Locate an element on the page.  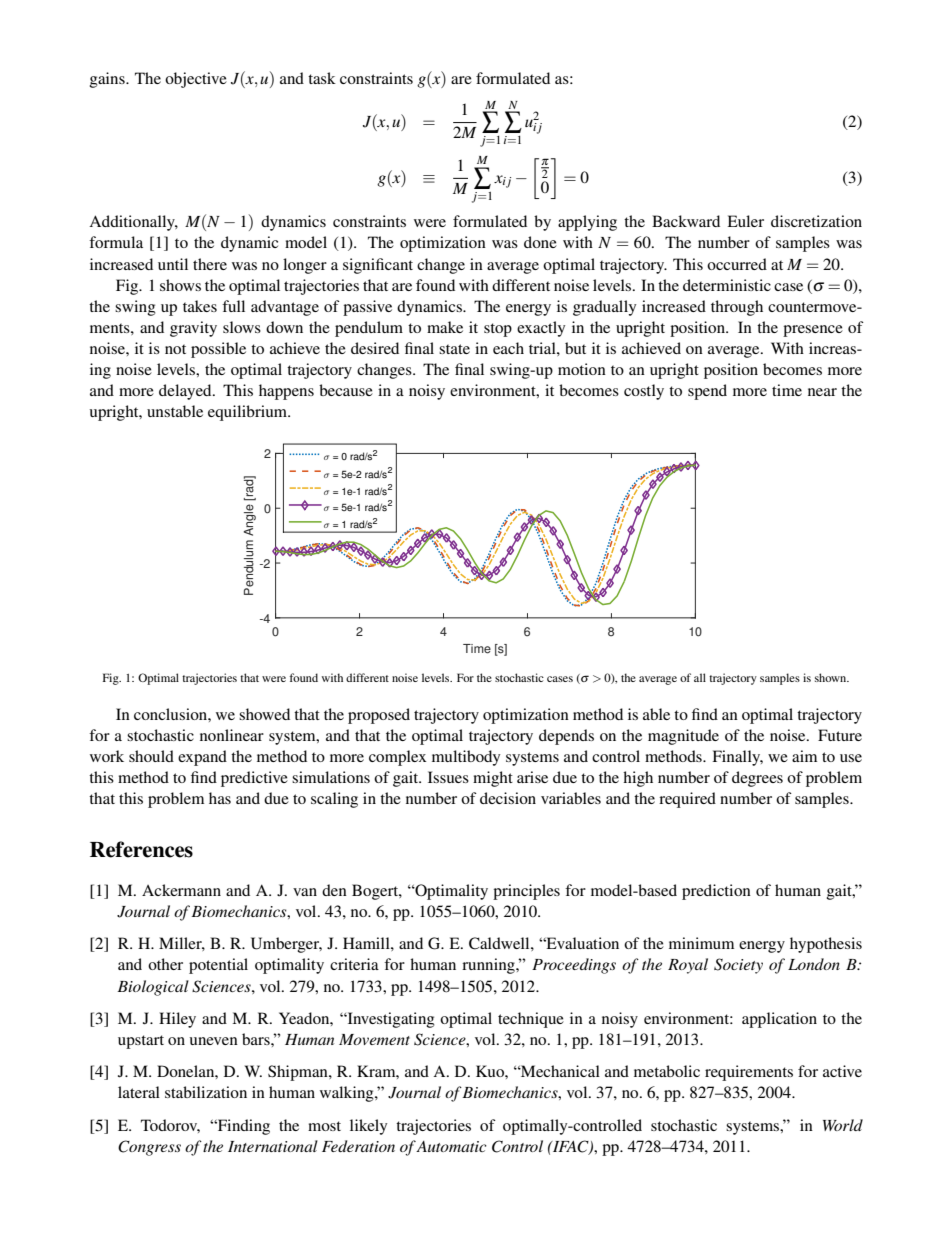
Issues is located at coordinates (448, 777).
